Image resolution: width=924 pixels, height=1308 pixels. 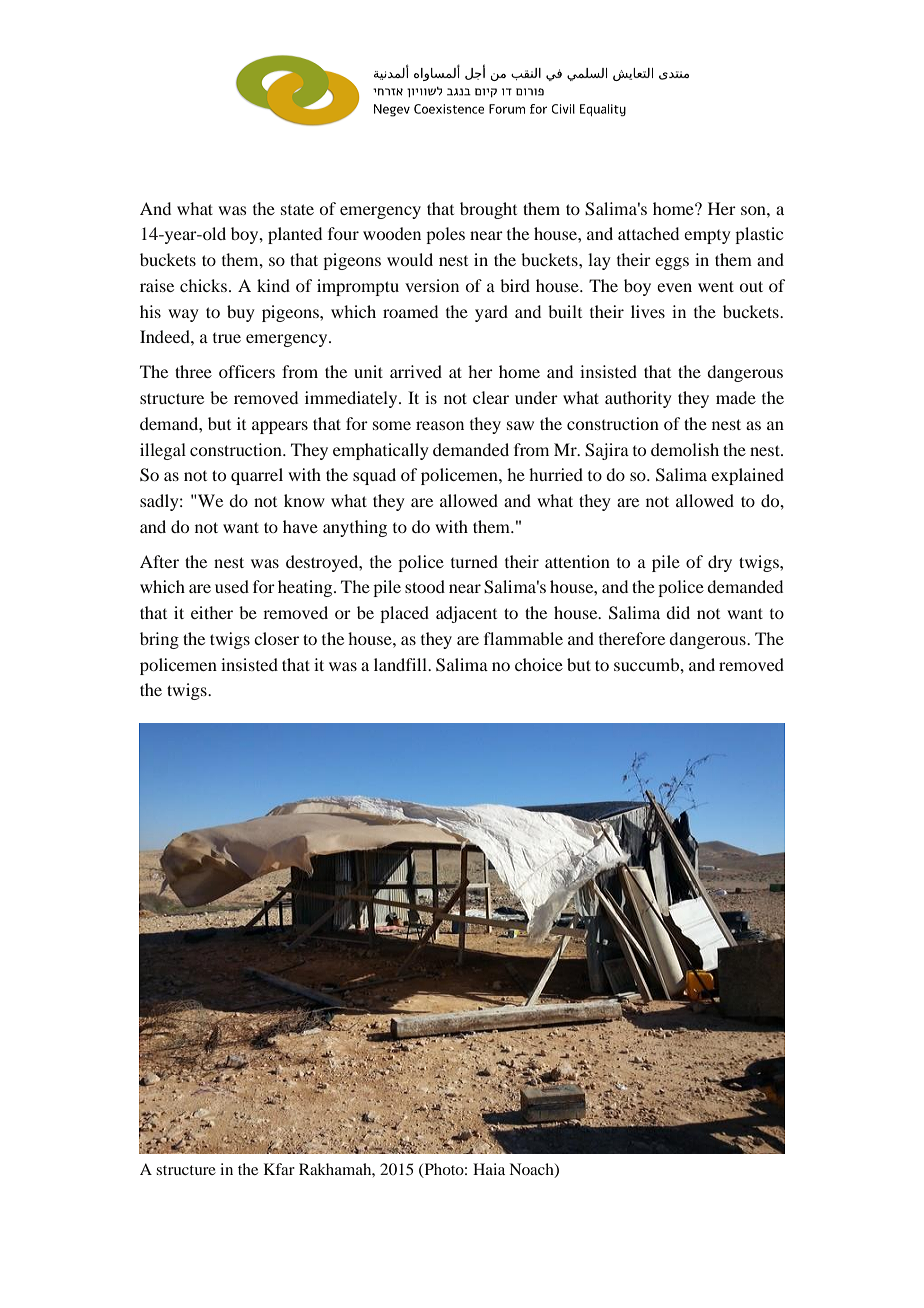 I want to click on Kfar, so click(x=279, y=1169).
